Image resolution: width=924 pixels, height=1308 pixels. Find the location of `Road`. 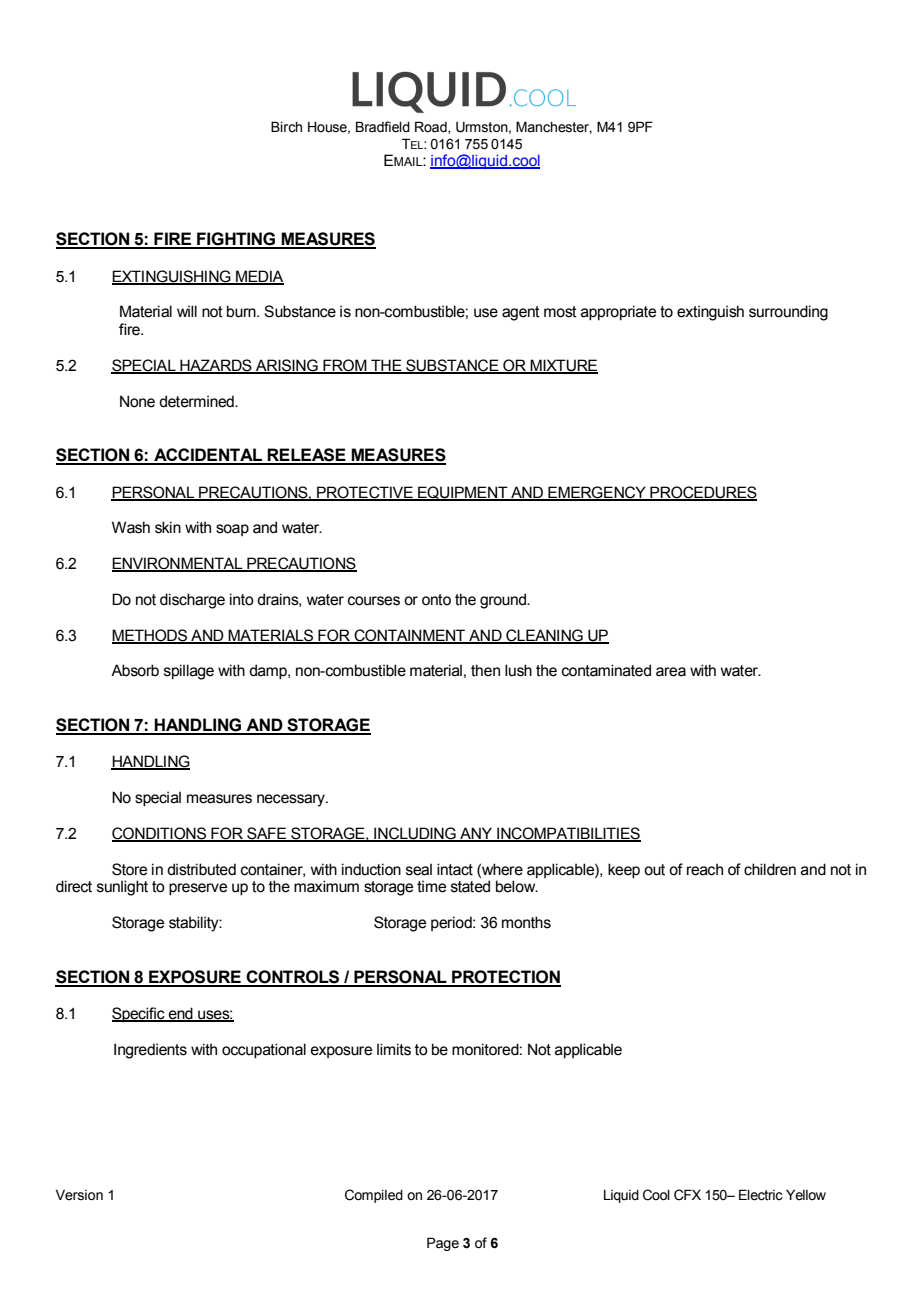

Road is located at coordinates (432, 127).
